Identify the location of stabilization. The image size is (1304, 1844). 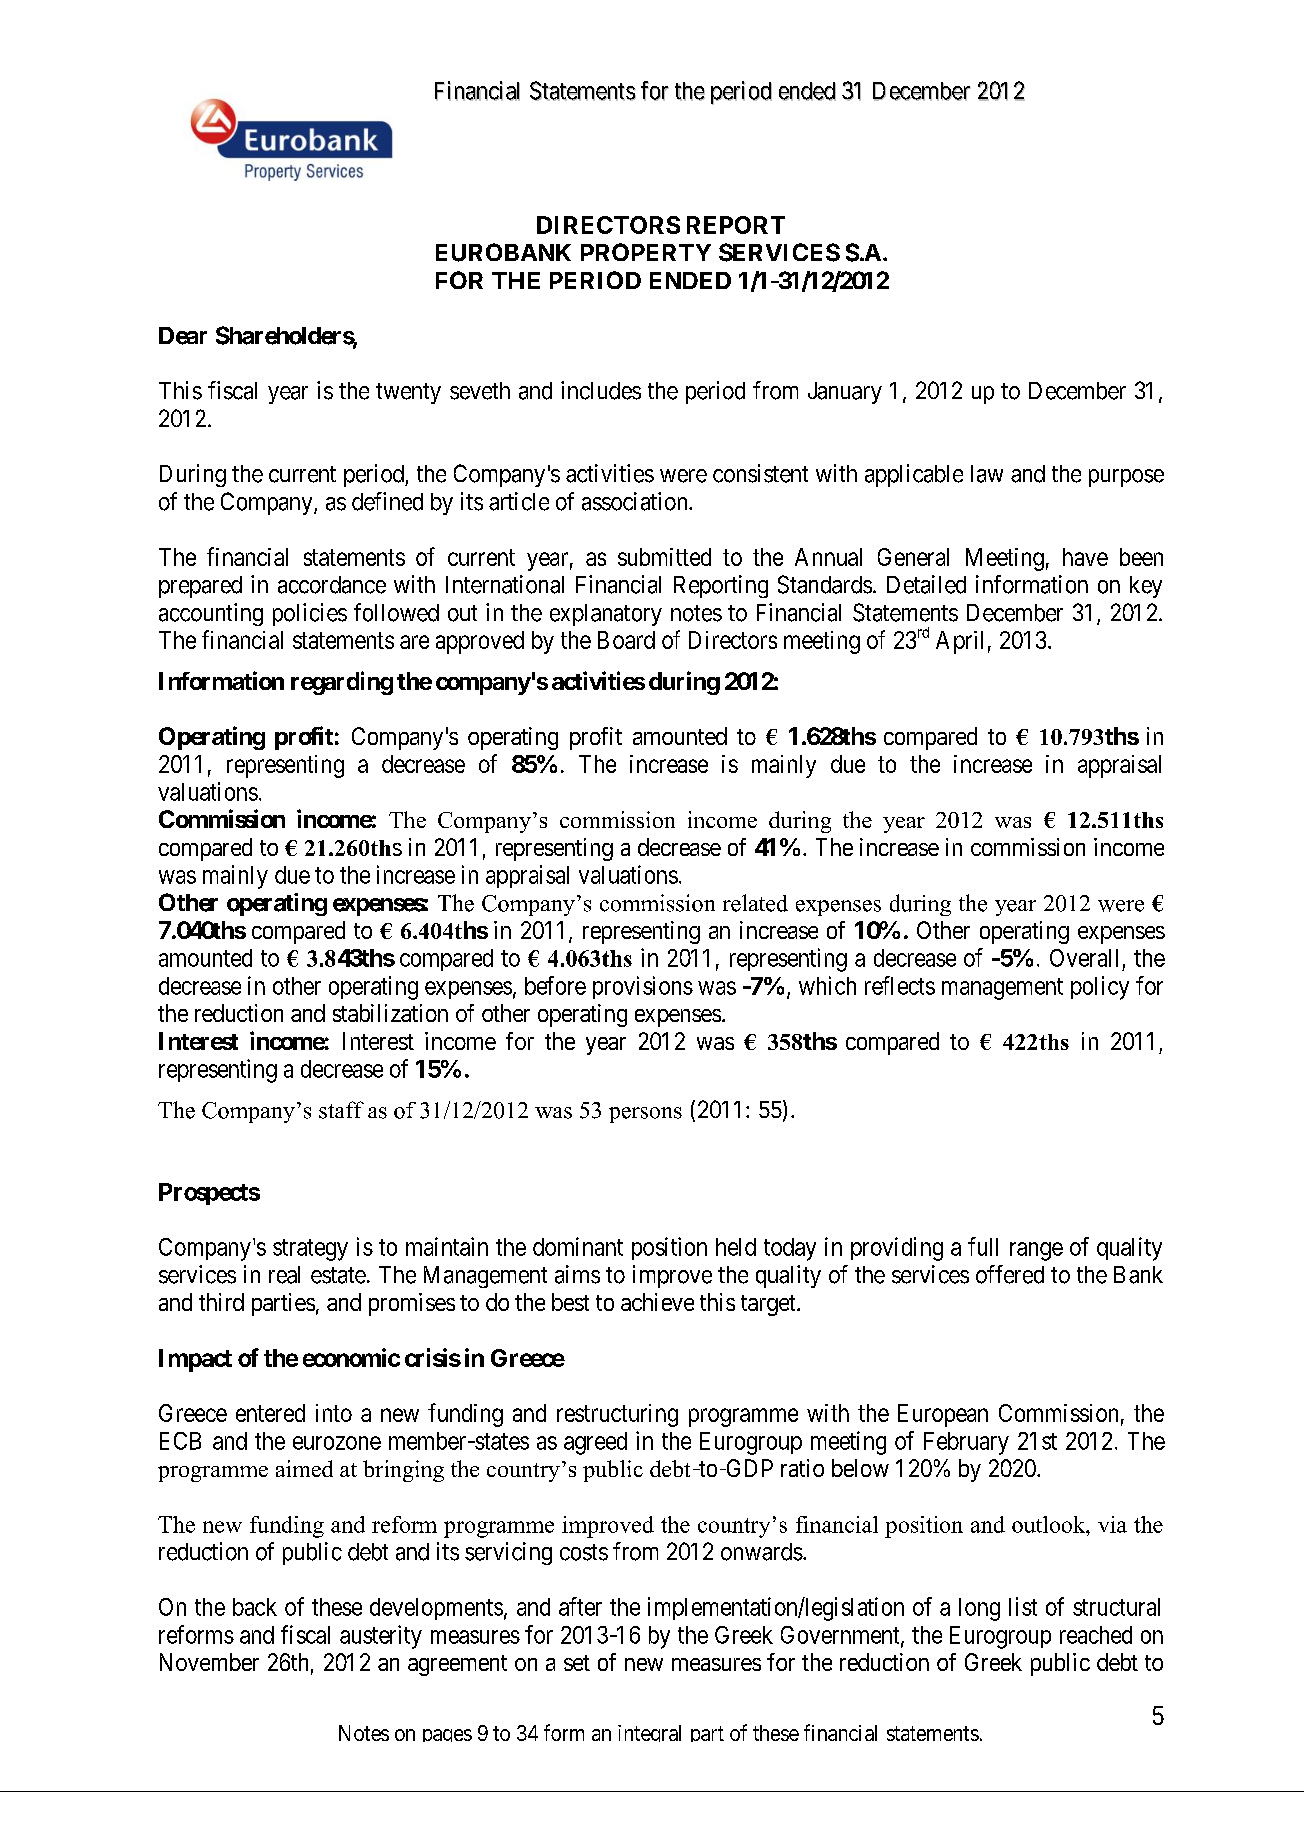
(390, 1013).
